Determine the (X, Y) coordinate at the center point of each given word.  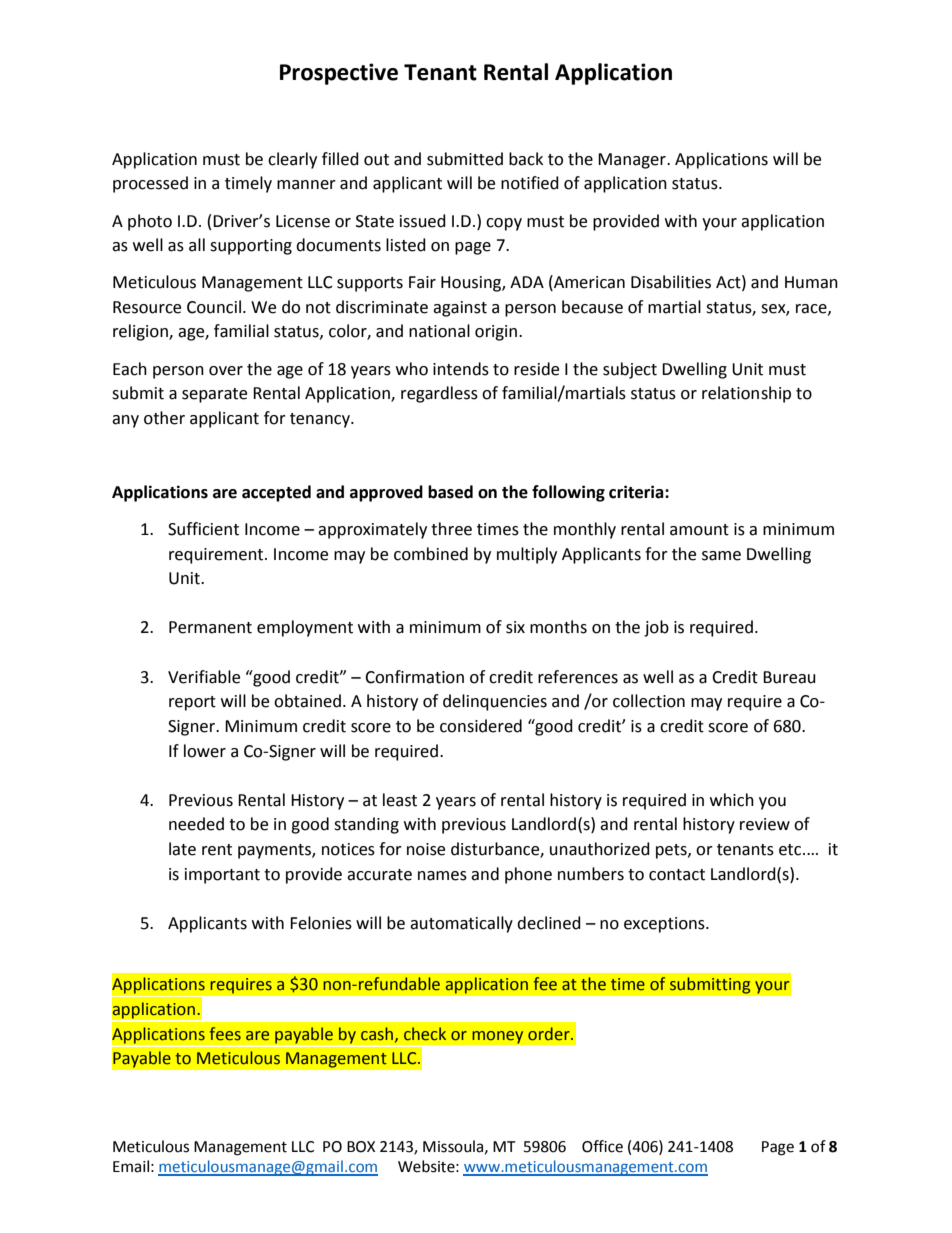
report (192, 703)
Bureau (789, 677)
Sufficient (203, 529)
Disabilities (671, 282)
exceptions (665, 925)
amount (699, 530)
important (222, 876)
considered (481, 726)
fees (225, 1034)
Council (214, 307)
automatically (461, 924)
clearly (292, 160)
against (460, 309)
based (450, 492)
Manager (633, 161)
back (526, 159)
